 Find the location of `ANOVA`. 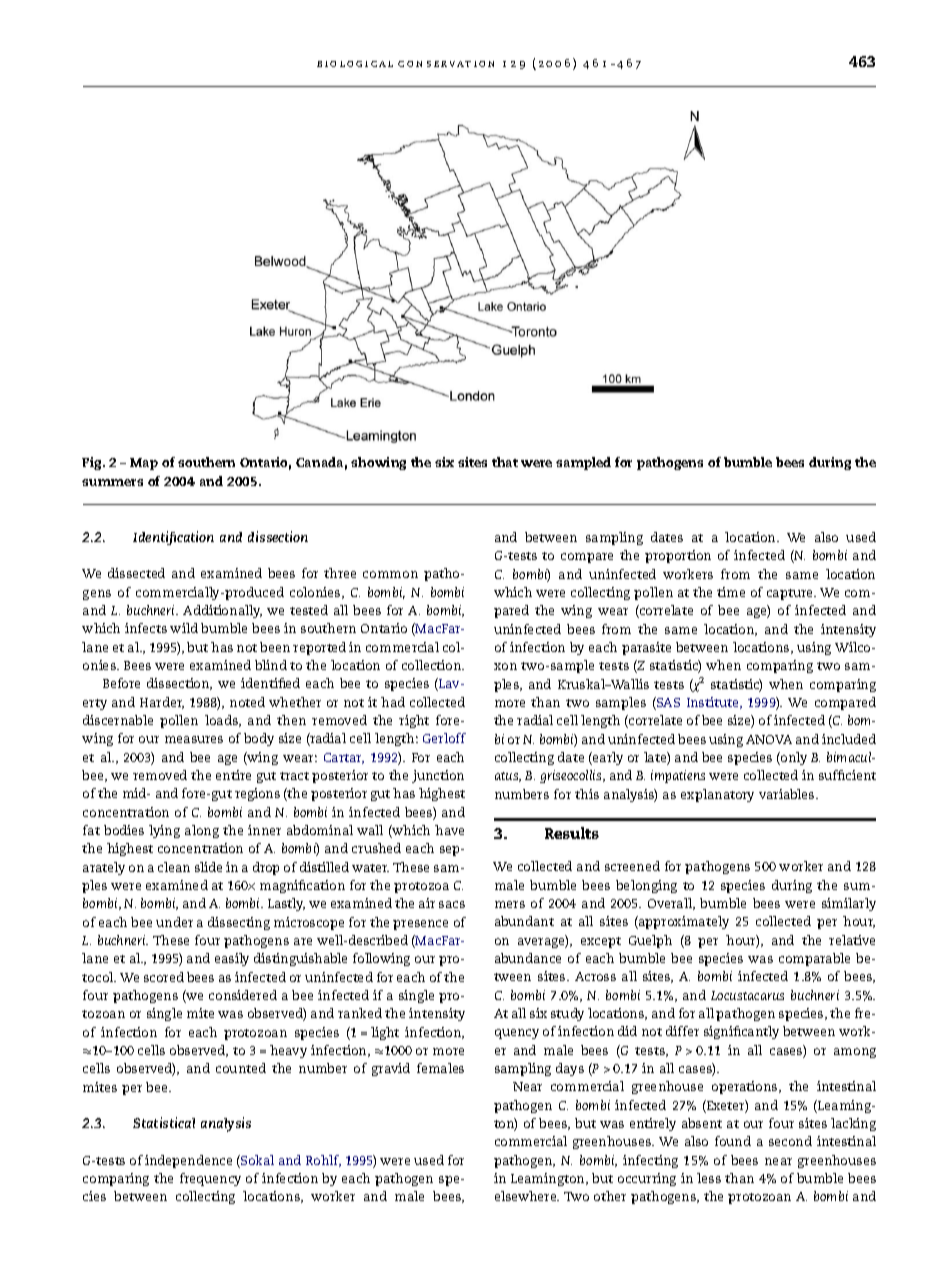

ANOVA is located at coordinates (769, 739).
